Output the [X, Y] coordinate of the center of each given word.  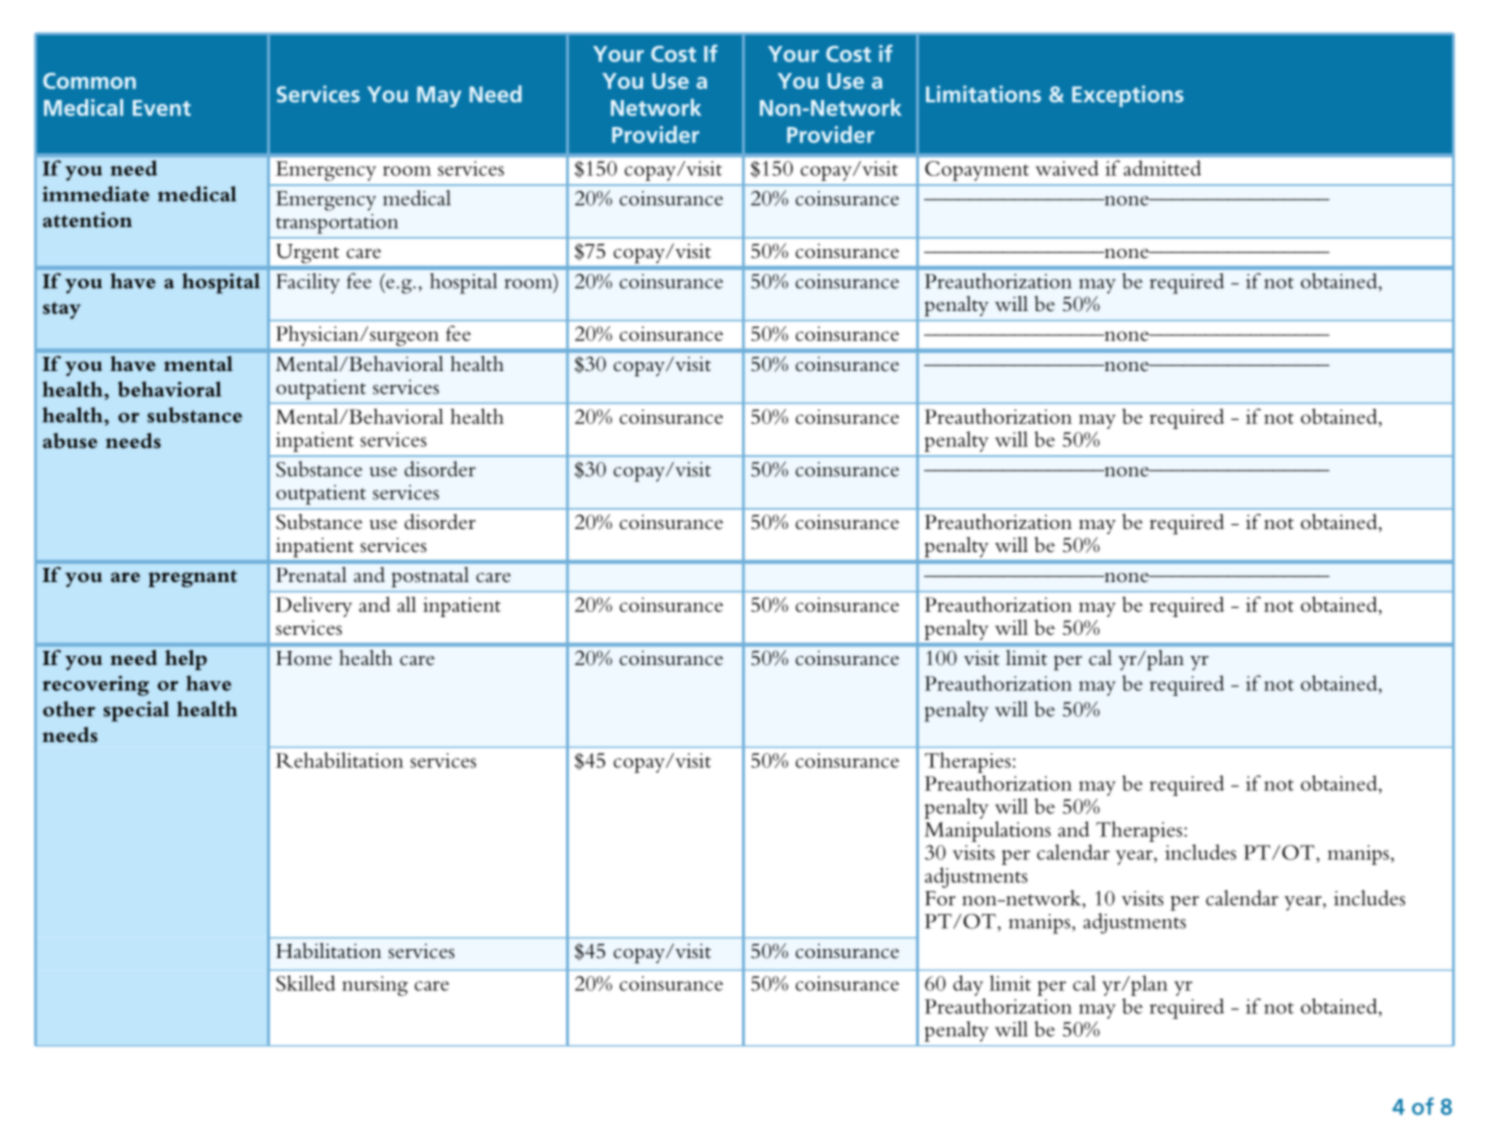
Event [162, 108]
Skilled [306, 983]
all [406, 604]
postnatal [430, 577]
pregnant [192, 578]
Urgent [307, 253]
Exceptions [1128, 96]
